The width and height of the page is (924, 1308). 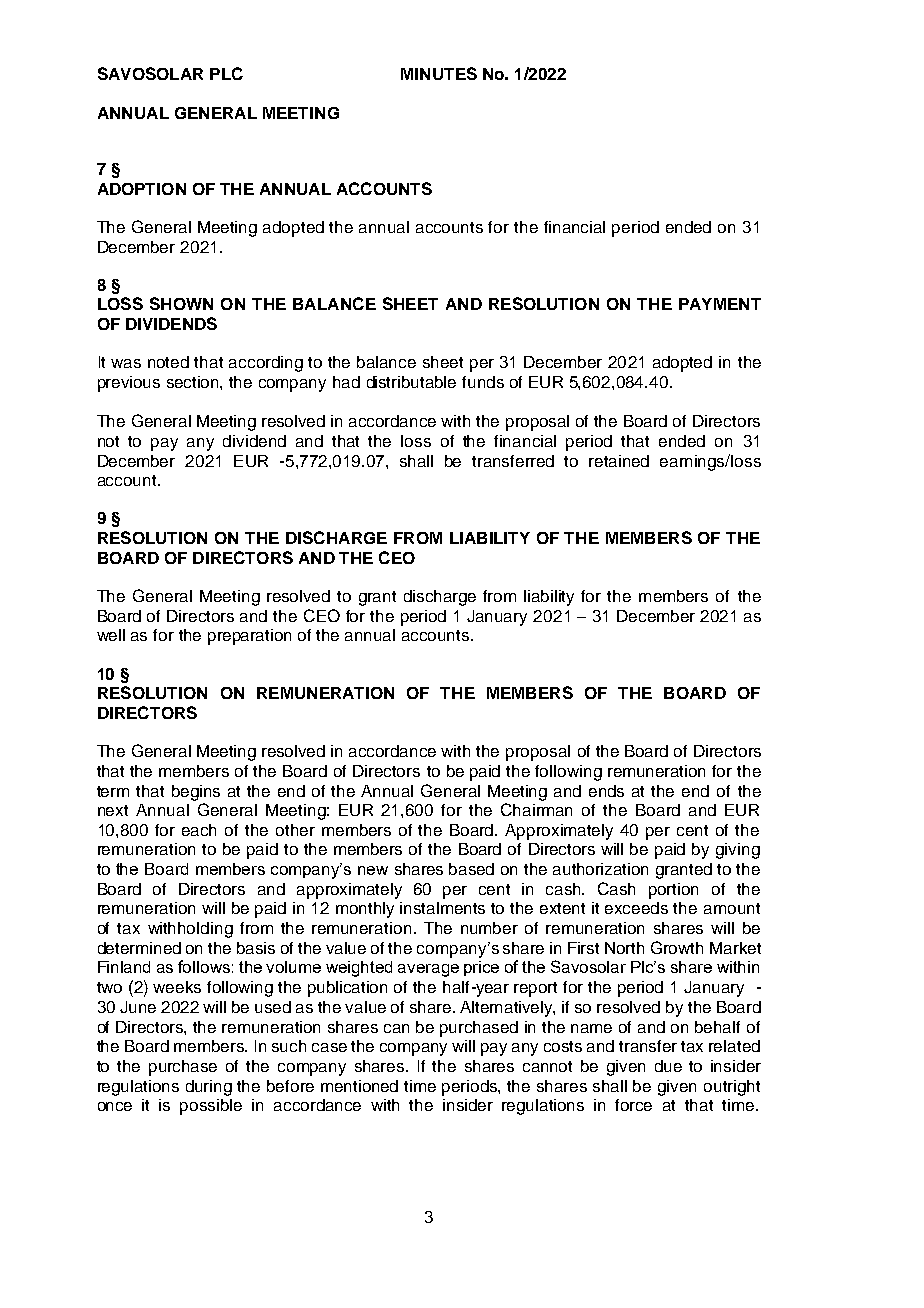 I want to click on preparation, so click(x=249, y=637).
